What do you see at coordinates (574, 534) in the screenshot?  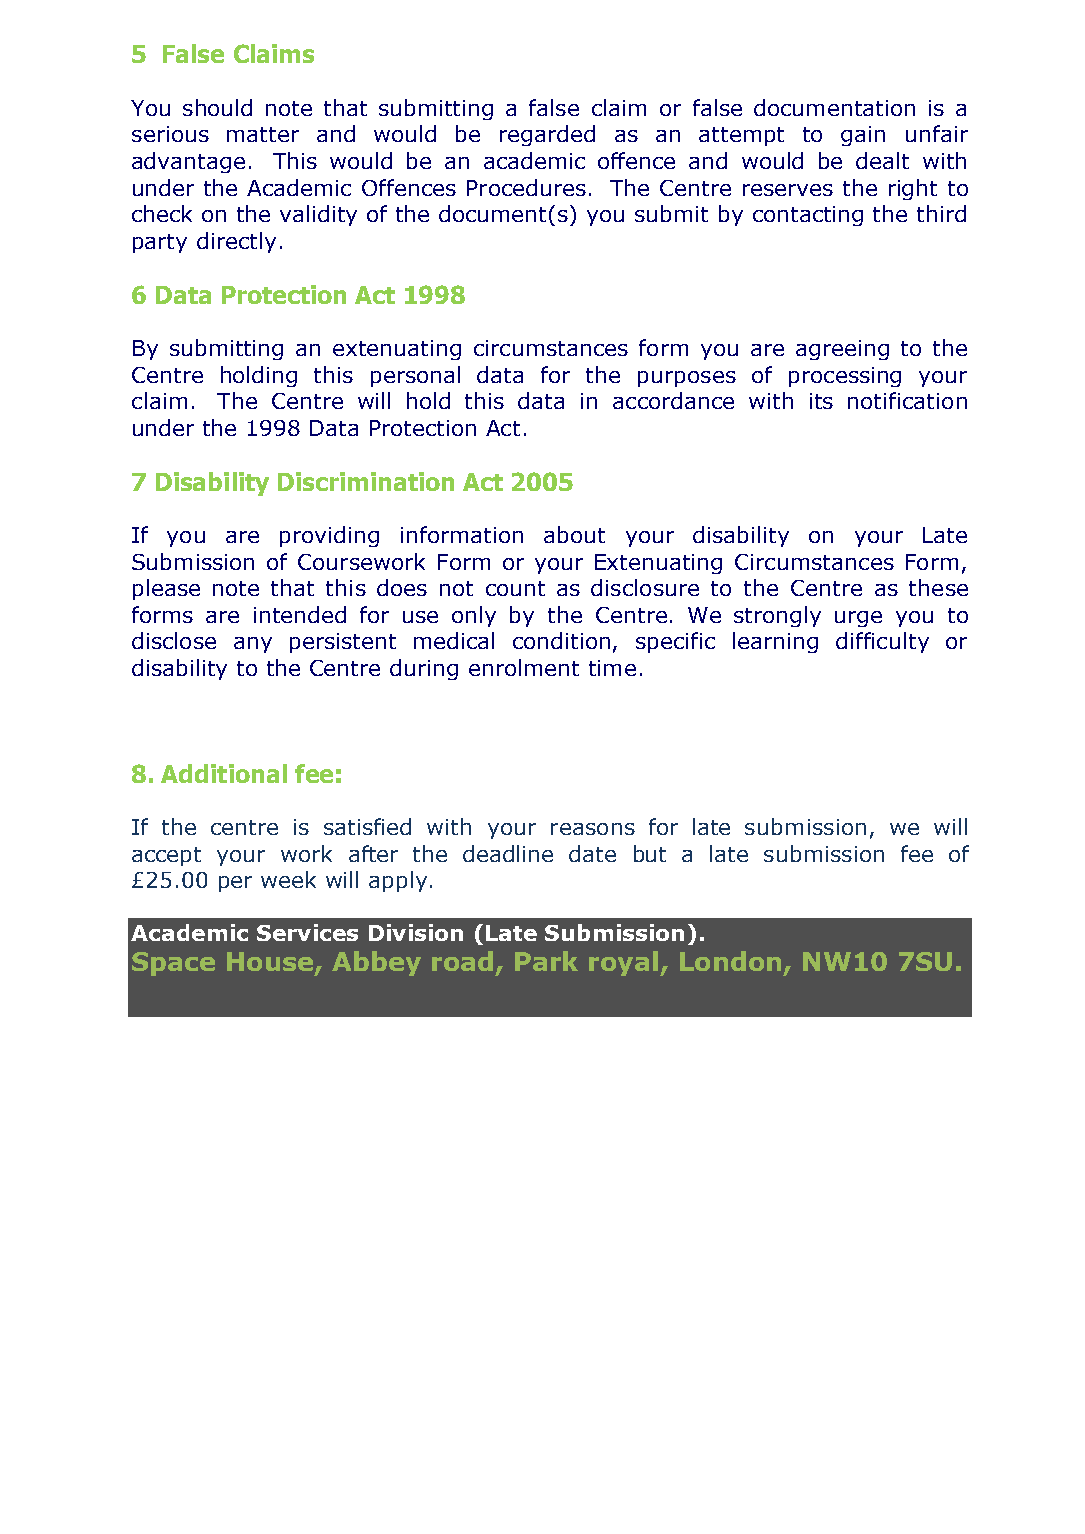 I see `about` at bounding box center [574, 534].
